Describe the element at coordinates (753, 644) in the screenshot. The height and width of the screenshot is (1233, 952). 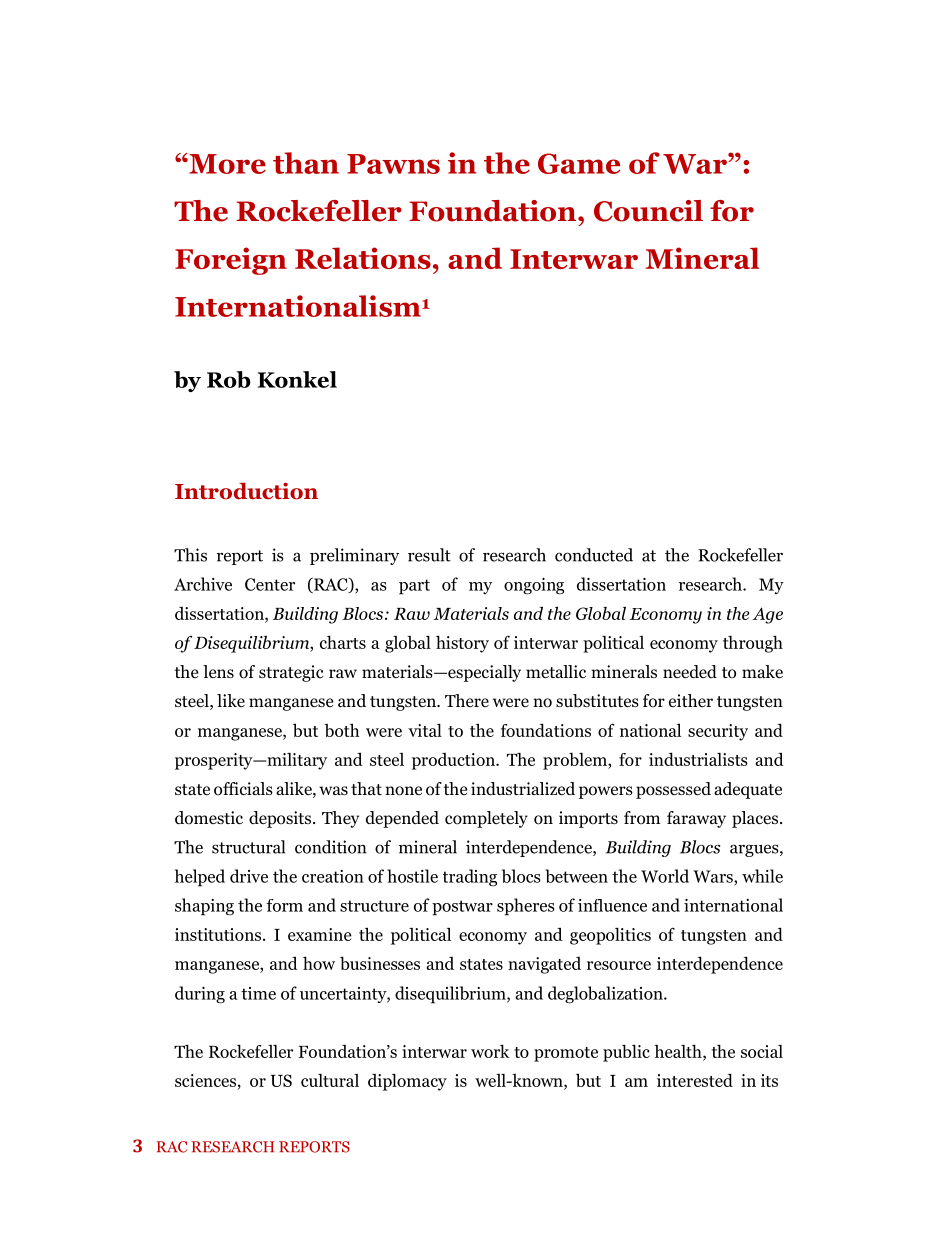
I see `through` at that location.
